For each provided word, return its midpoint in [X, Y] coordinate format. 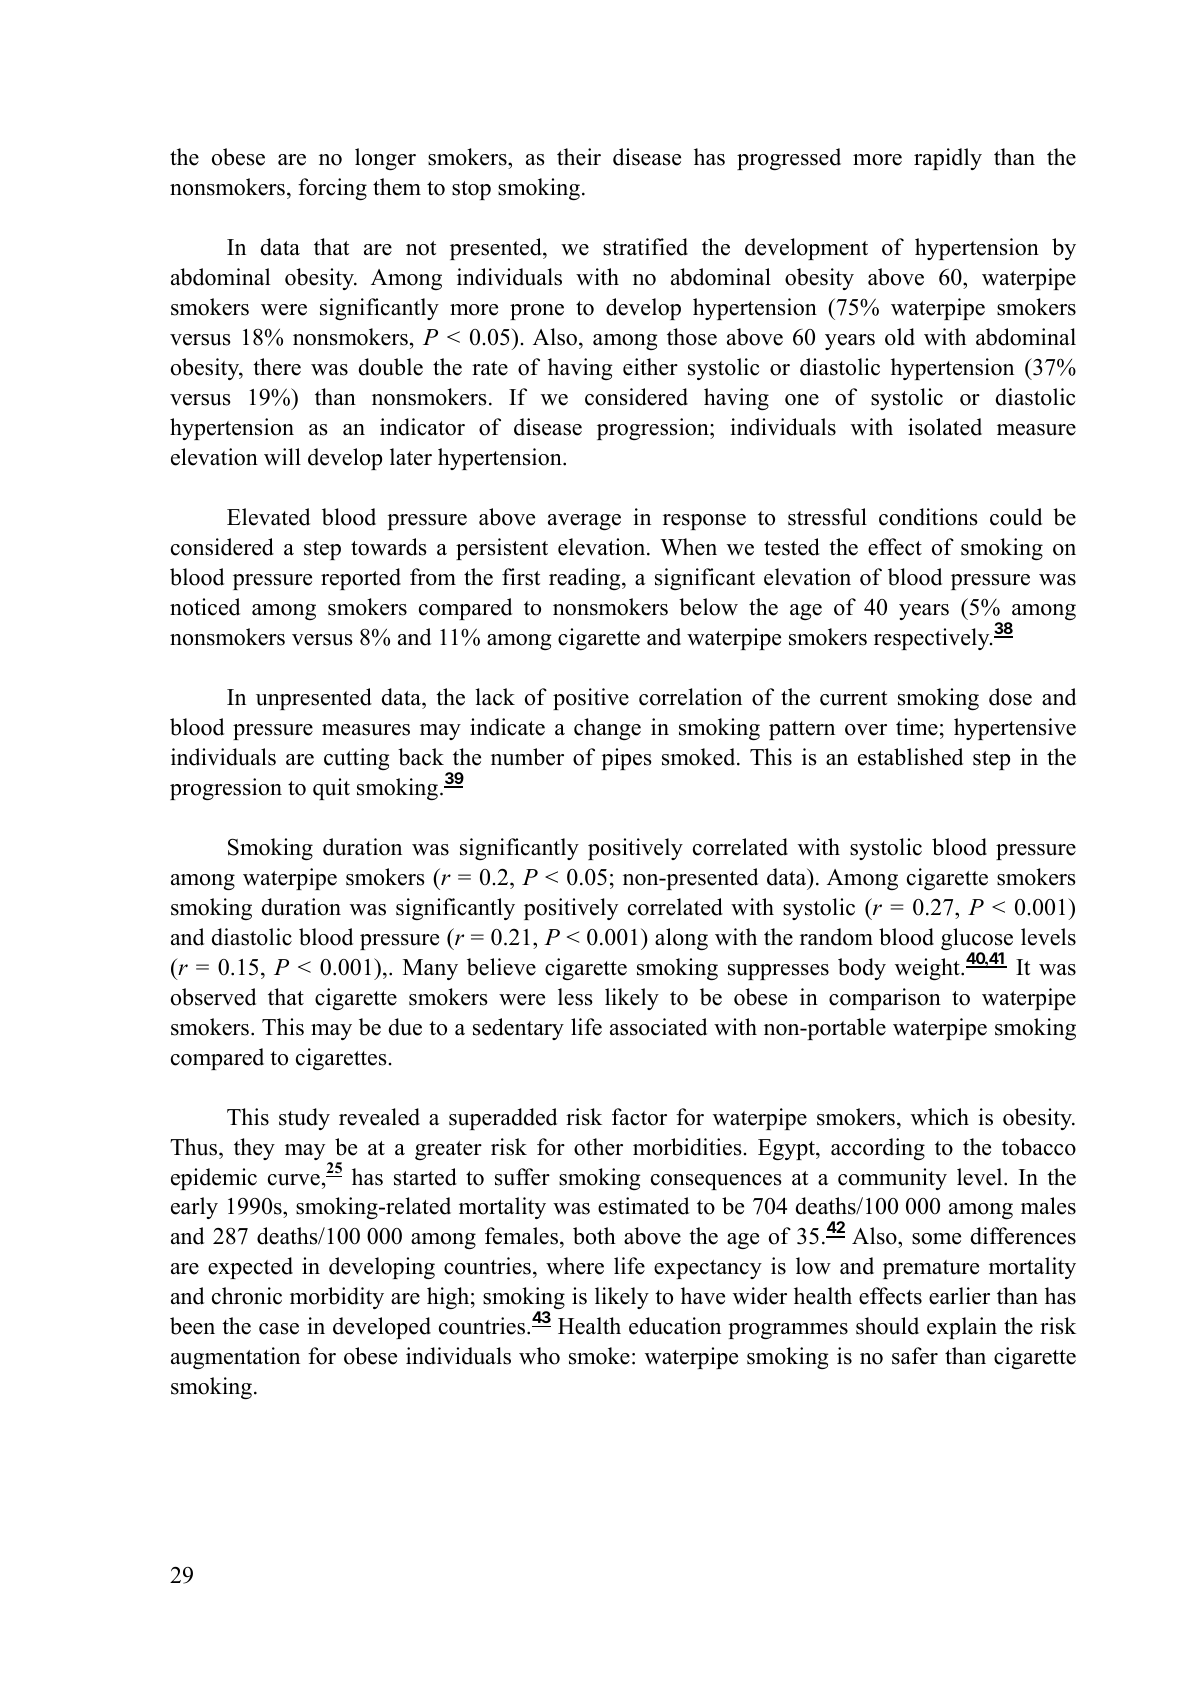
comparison [885, 999]
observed [213, 997]
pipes [626, 759]
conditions [928, 517]
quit [331, 789]
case [279, 1329]
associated [658, 1027]
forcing [332, 189]
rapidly [948, 159]
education [675, 1326]
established [910, 757]
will [282, 457]
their [579, 157]
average [584, 522]
